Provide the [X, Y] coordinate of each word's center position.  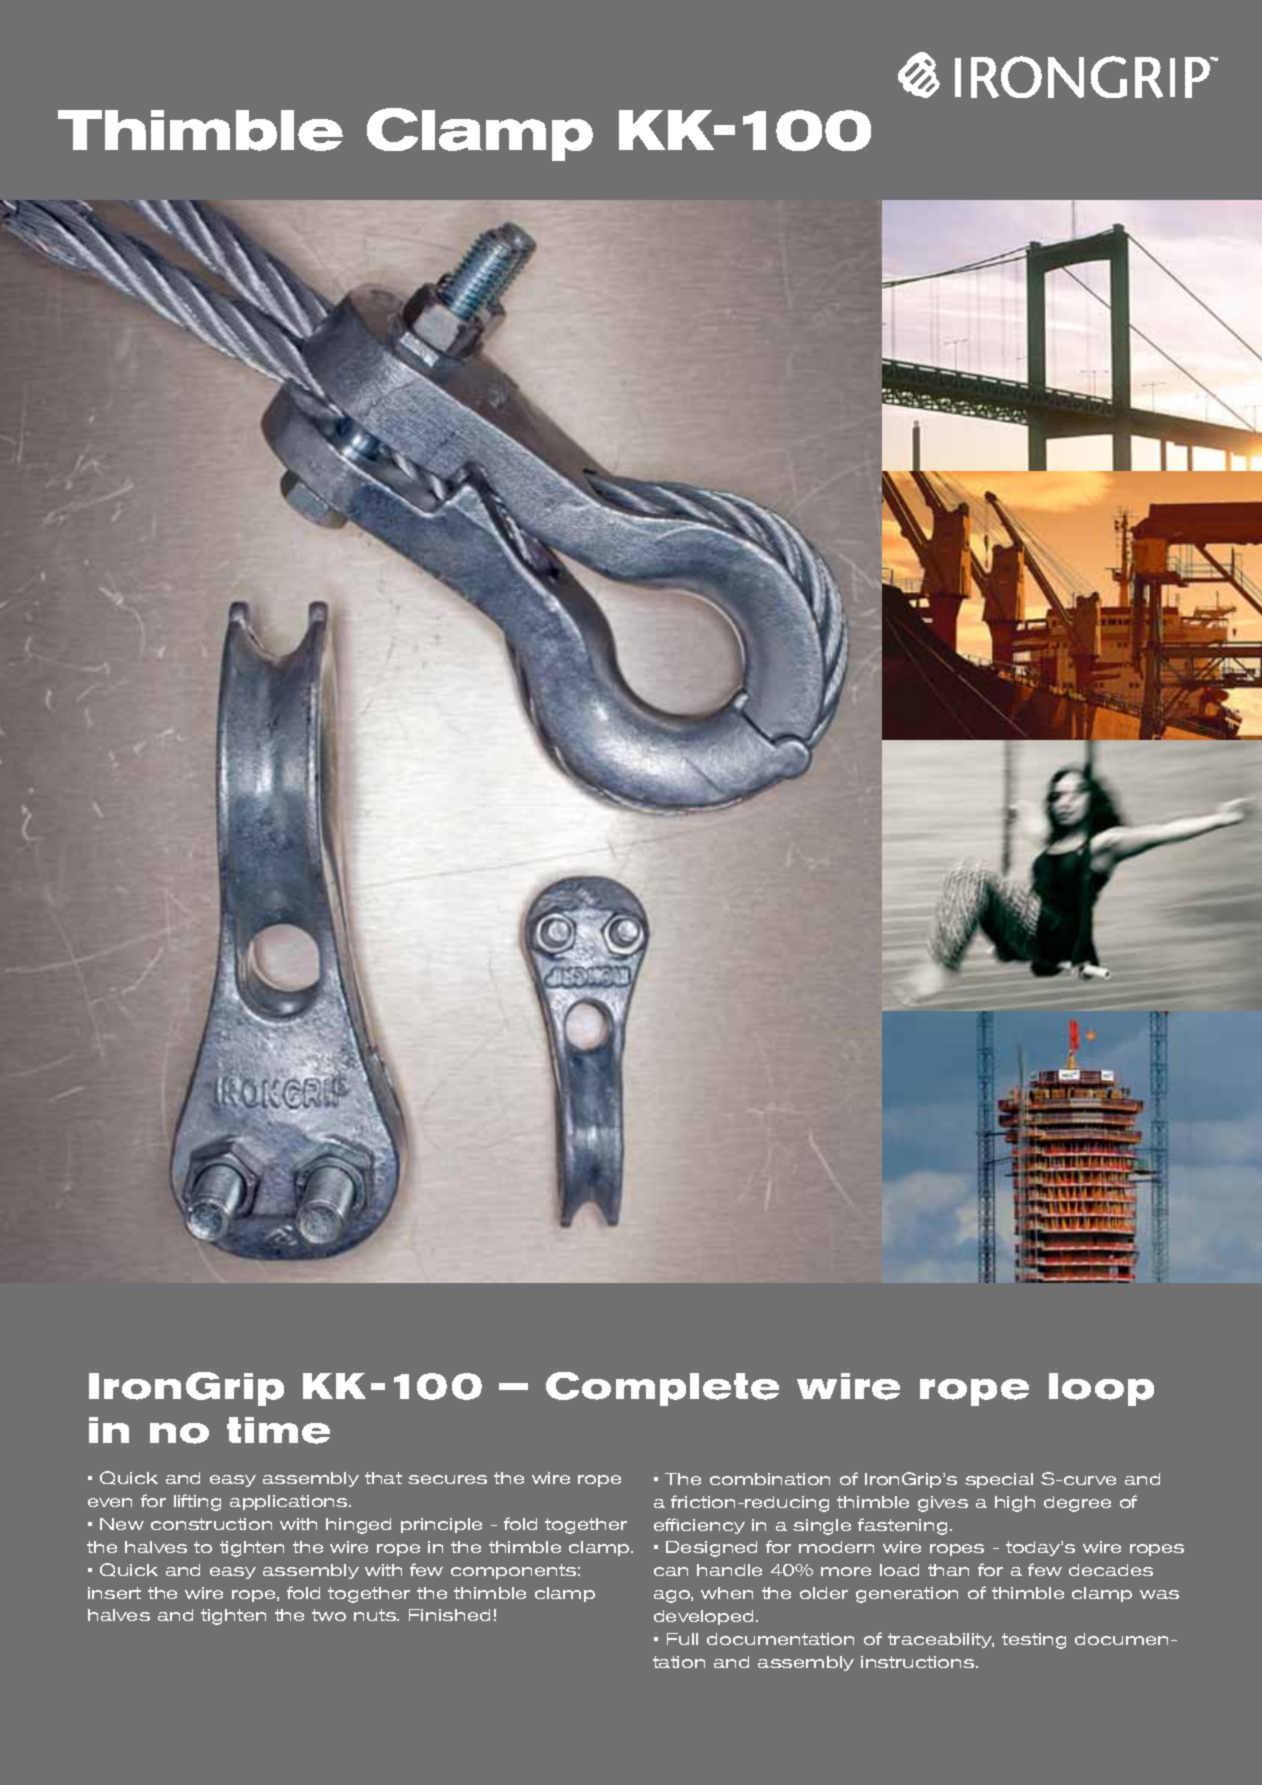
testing [1034, 1641]
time [278, 1430]
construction [211, 1524]
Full [682, 1639]
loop [1101, 1389]
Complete [662, 1389]
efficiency [699, 1526]
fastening [902, 1526]
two [329, 1615]
